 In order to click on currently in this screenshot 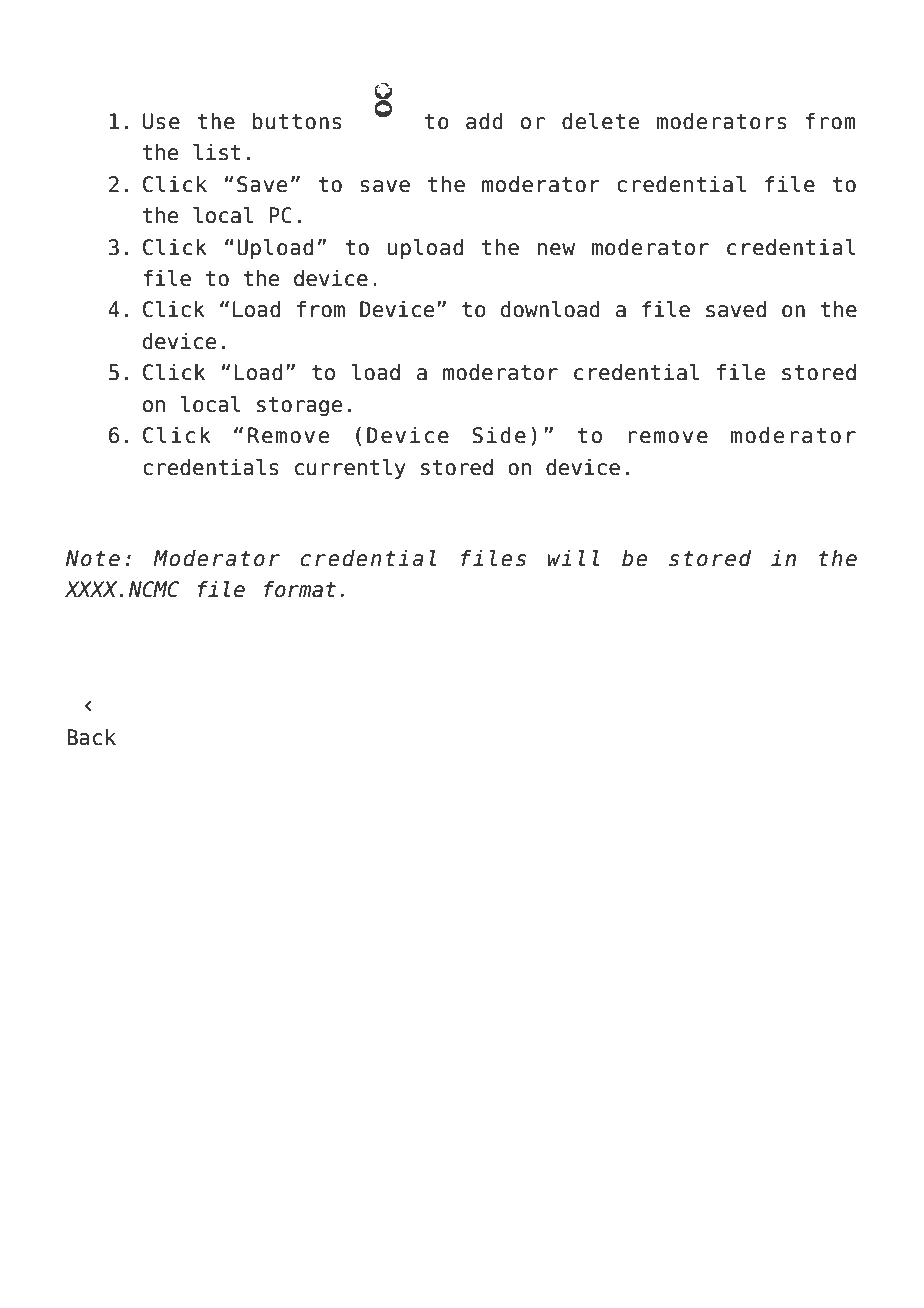, I will do `click(350, 469)`.
